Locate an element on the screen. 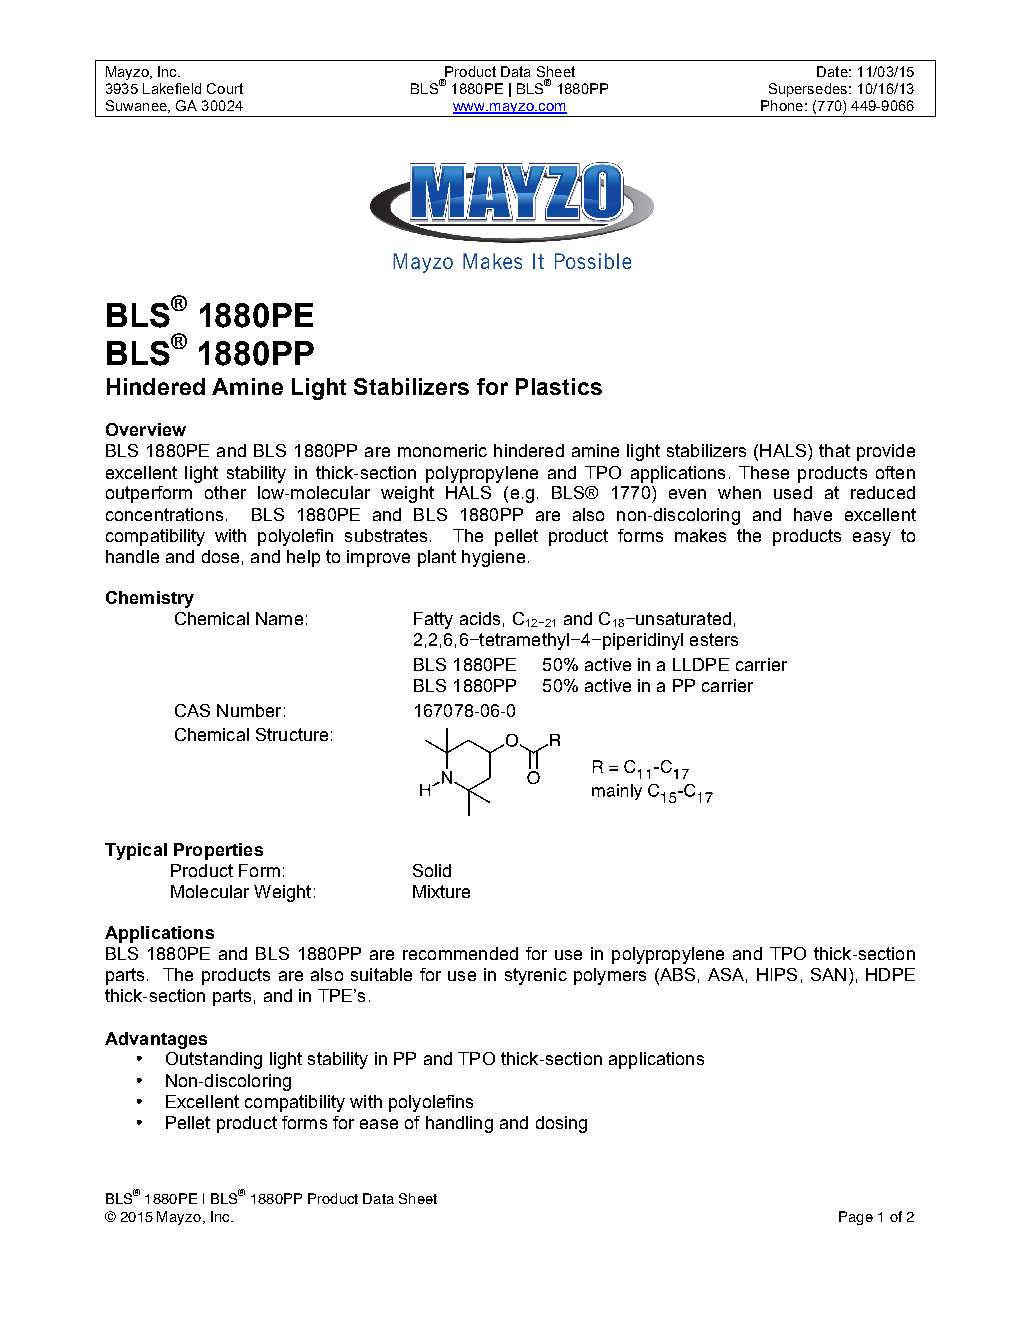 This screenshot has width=1020, height=1320. that is located at coordinates (834, 450).
